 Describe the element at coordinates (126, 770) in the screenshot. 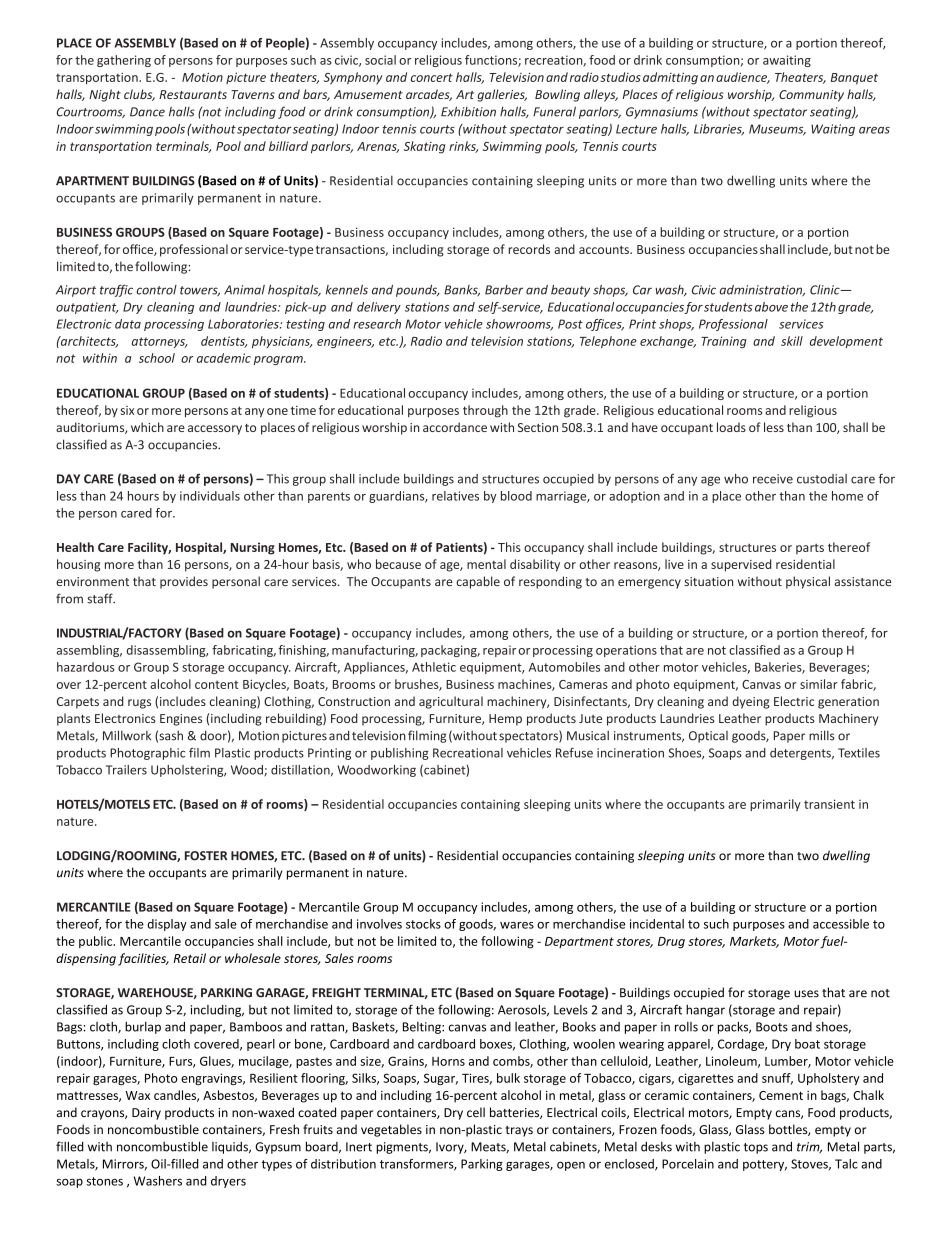

I see `Trailers` at that location.
